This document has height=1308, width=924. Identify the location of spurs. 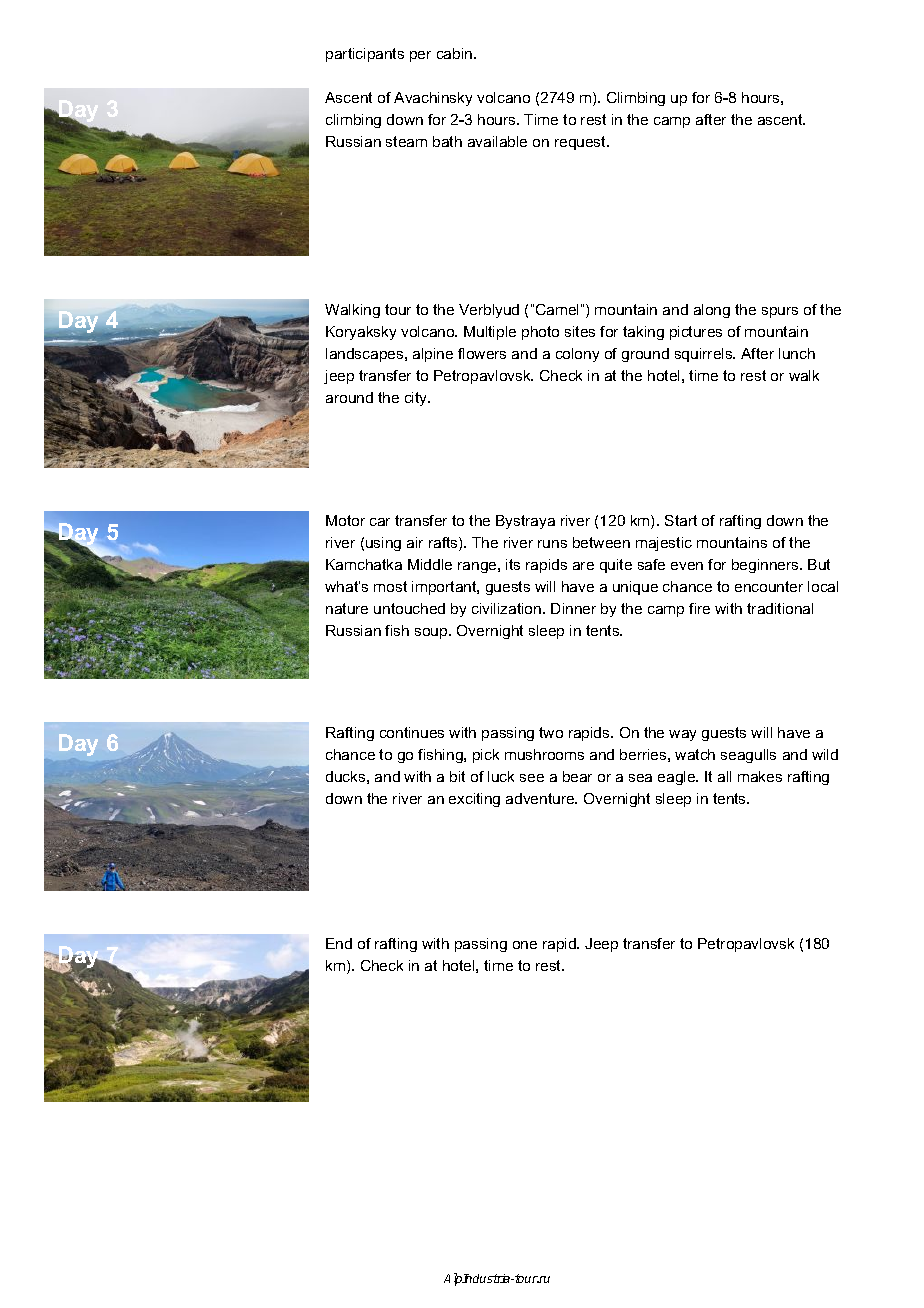
(780, 312).
